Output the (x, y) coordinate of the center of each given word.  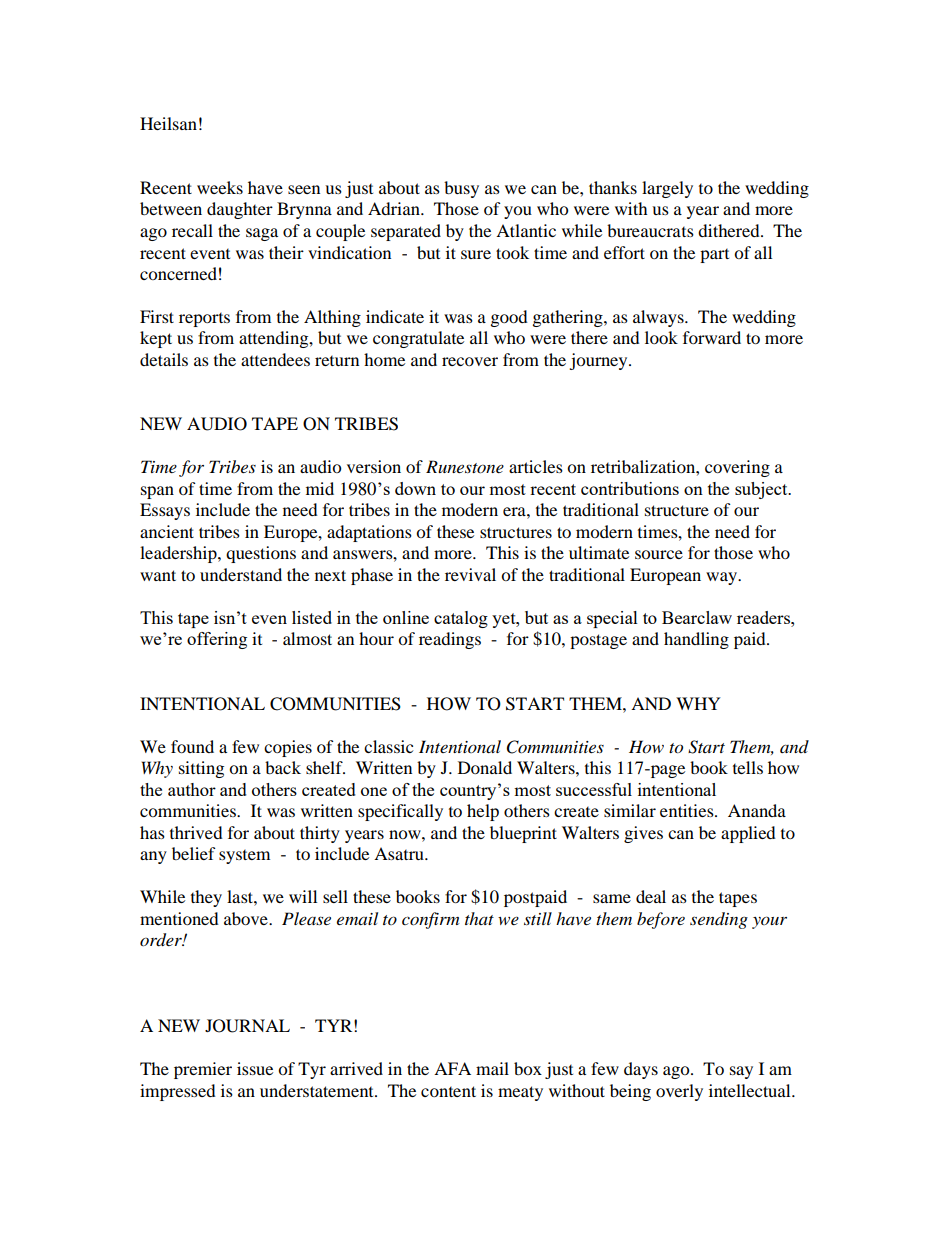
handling (696, 640)
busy (461, 189)
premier (203, 1070)
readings (450, 640)
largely (667, 189)
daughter (240, 210)
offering (217, 640)
